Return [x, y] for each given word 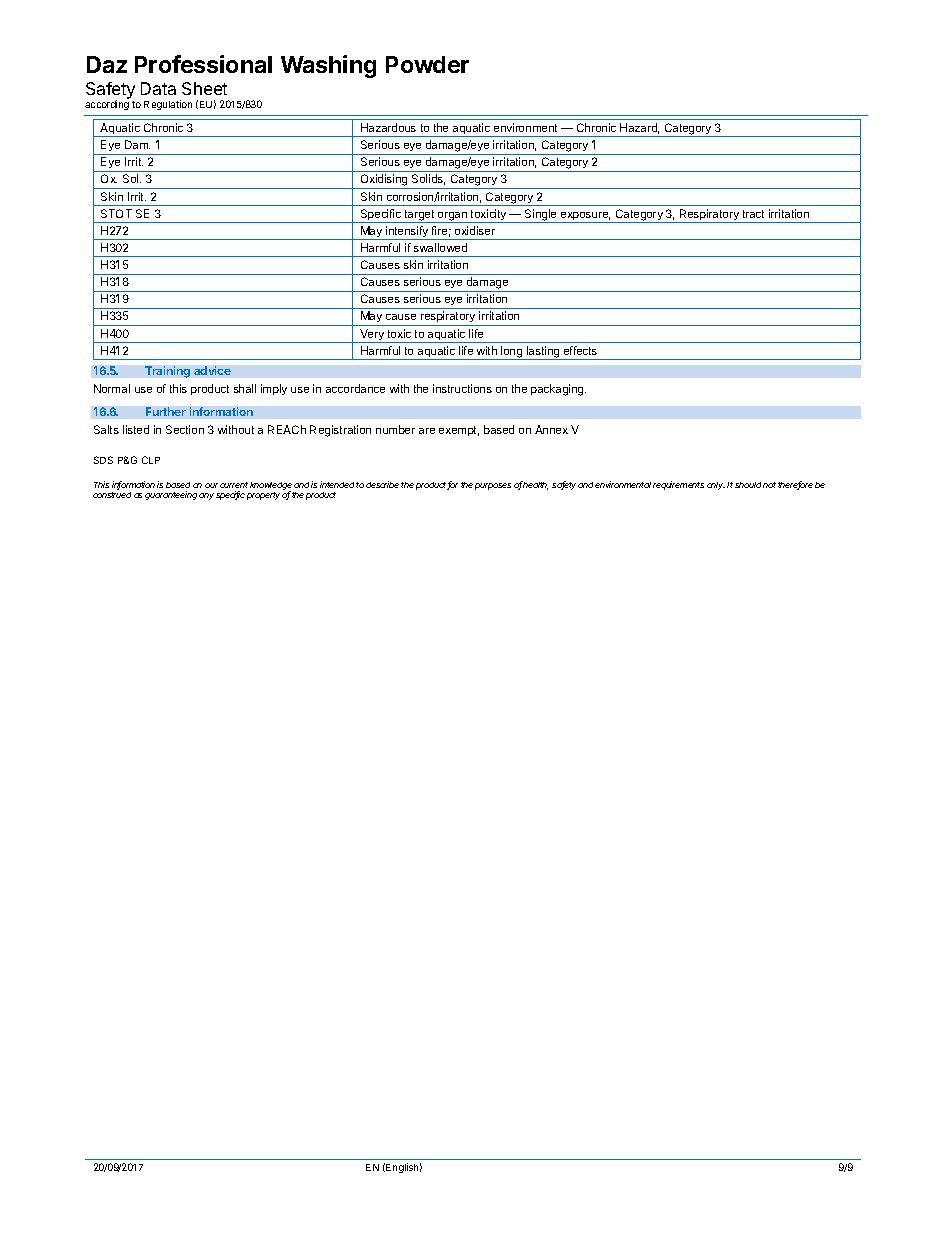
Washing [328, 66]
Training [167, 372]
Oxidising [384, 181]
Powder [427, 64]
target [419, 216]
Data [158, 88]
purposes [493, 486]
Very [372, 336]
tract [753, 214]
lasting [543, 353]
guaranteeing [171, 495]
